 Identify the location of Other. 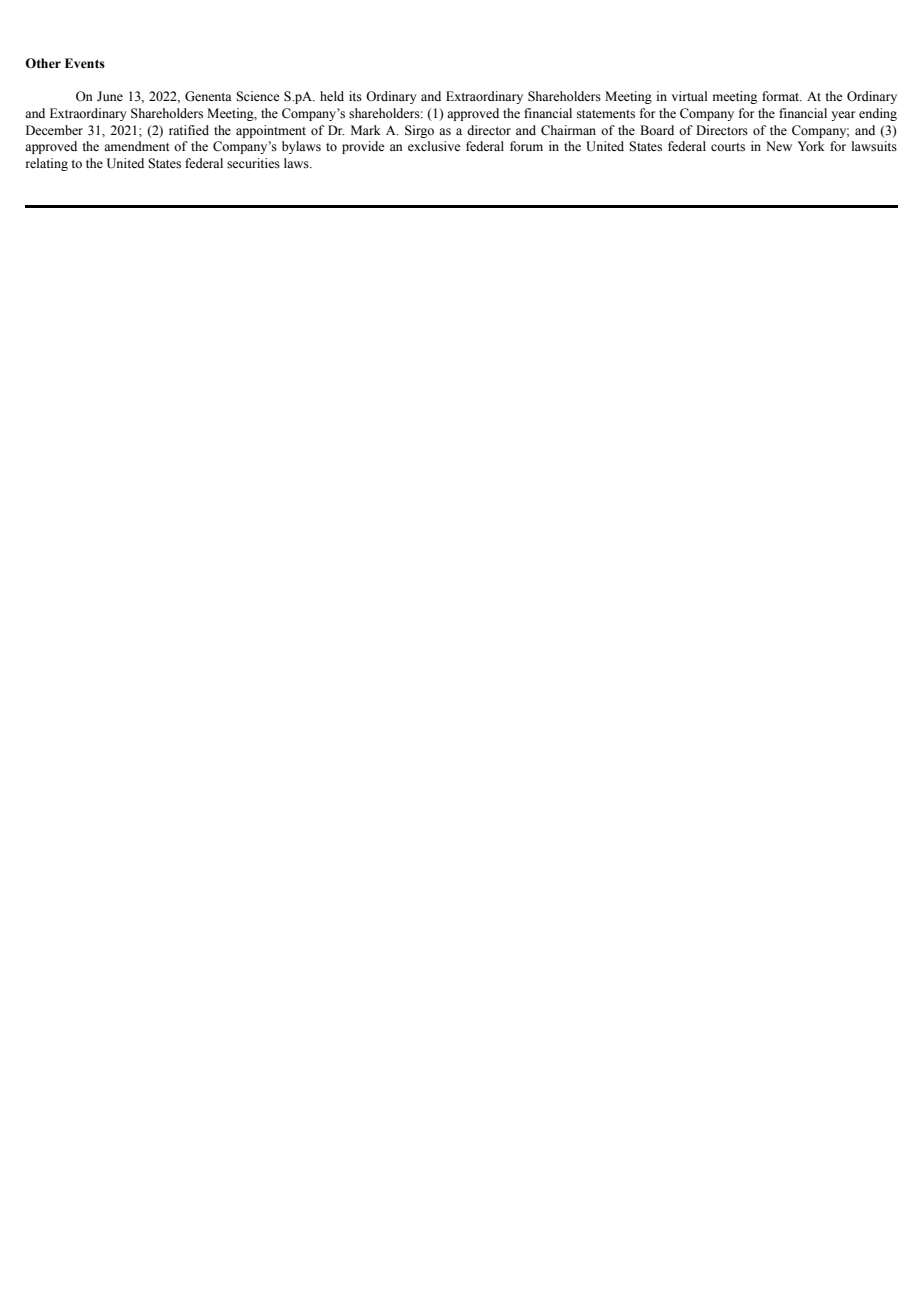
(43, 63).
